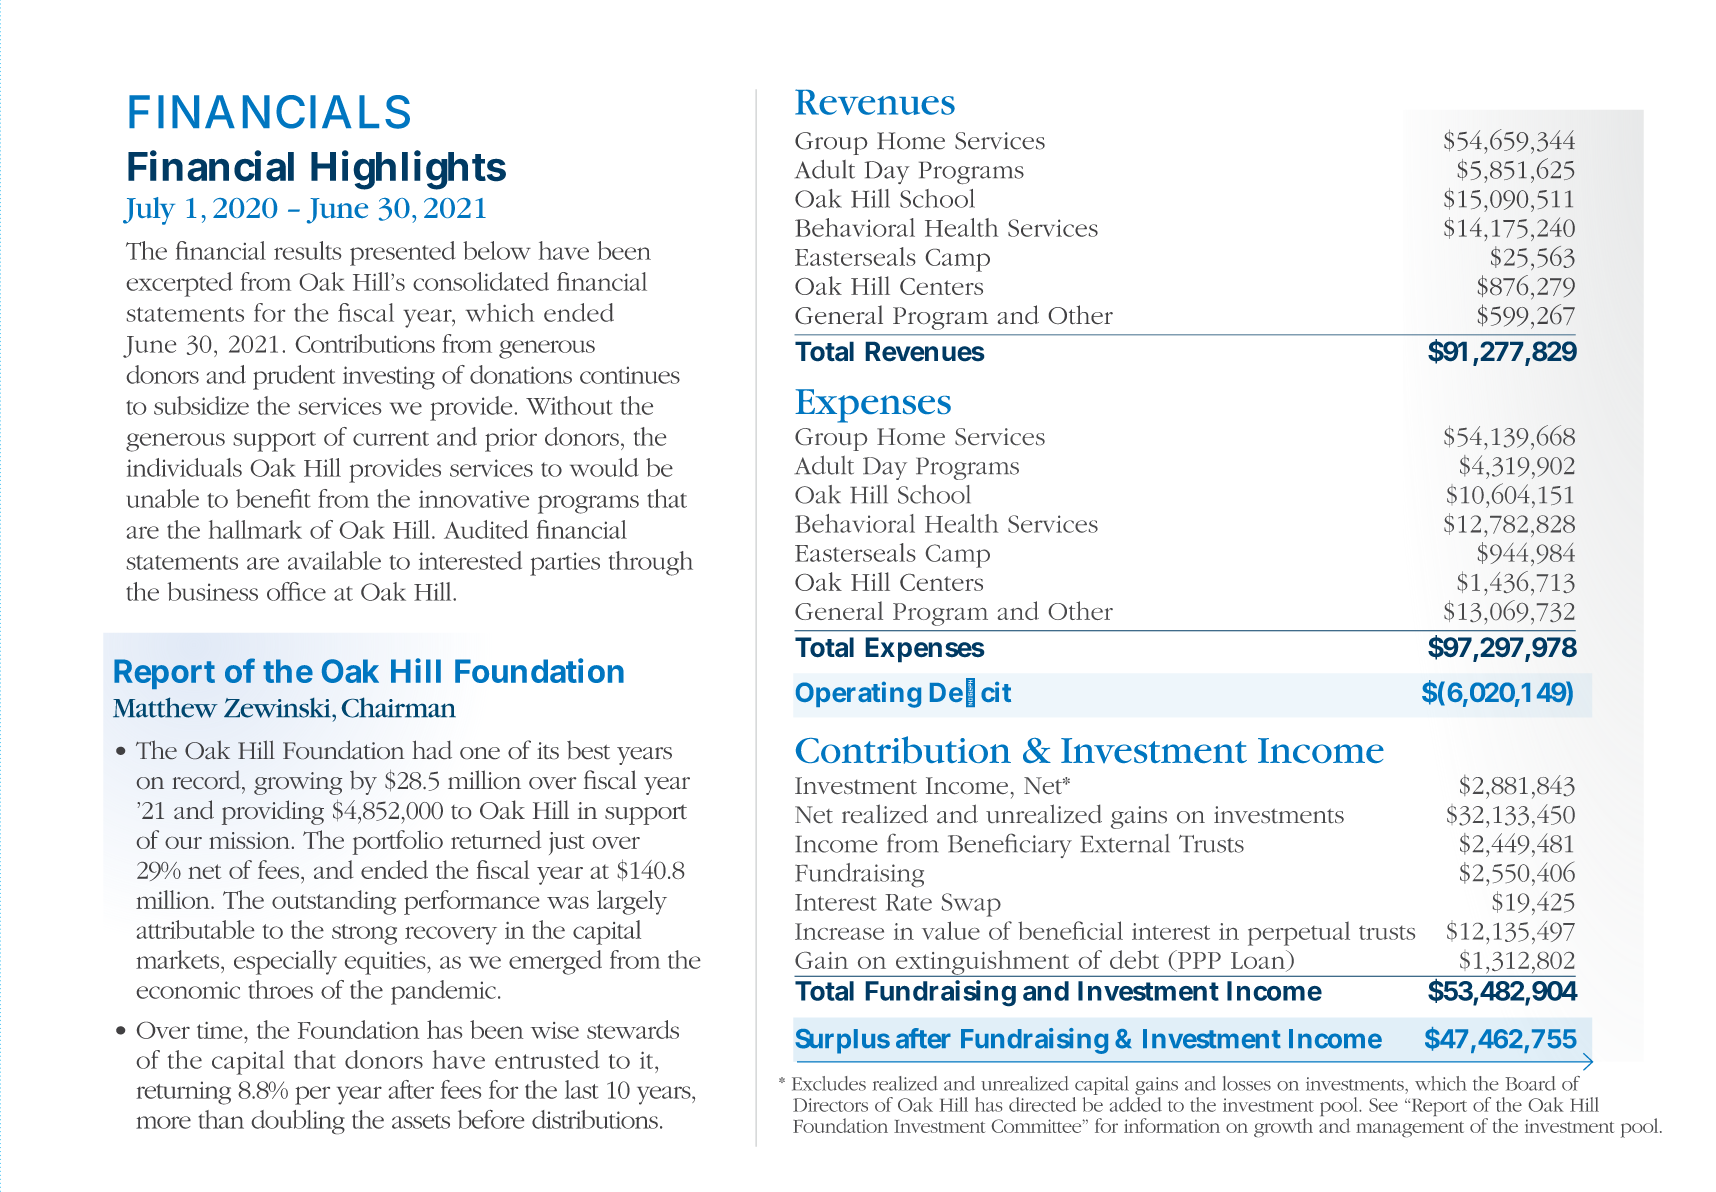 This page has height=1192, width=1716. I want to click on growing, so click(298, 783).
